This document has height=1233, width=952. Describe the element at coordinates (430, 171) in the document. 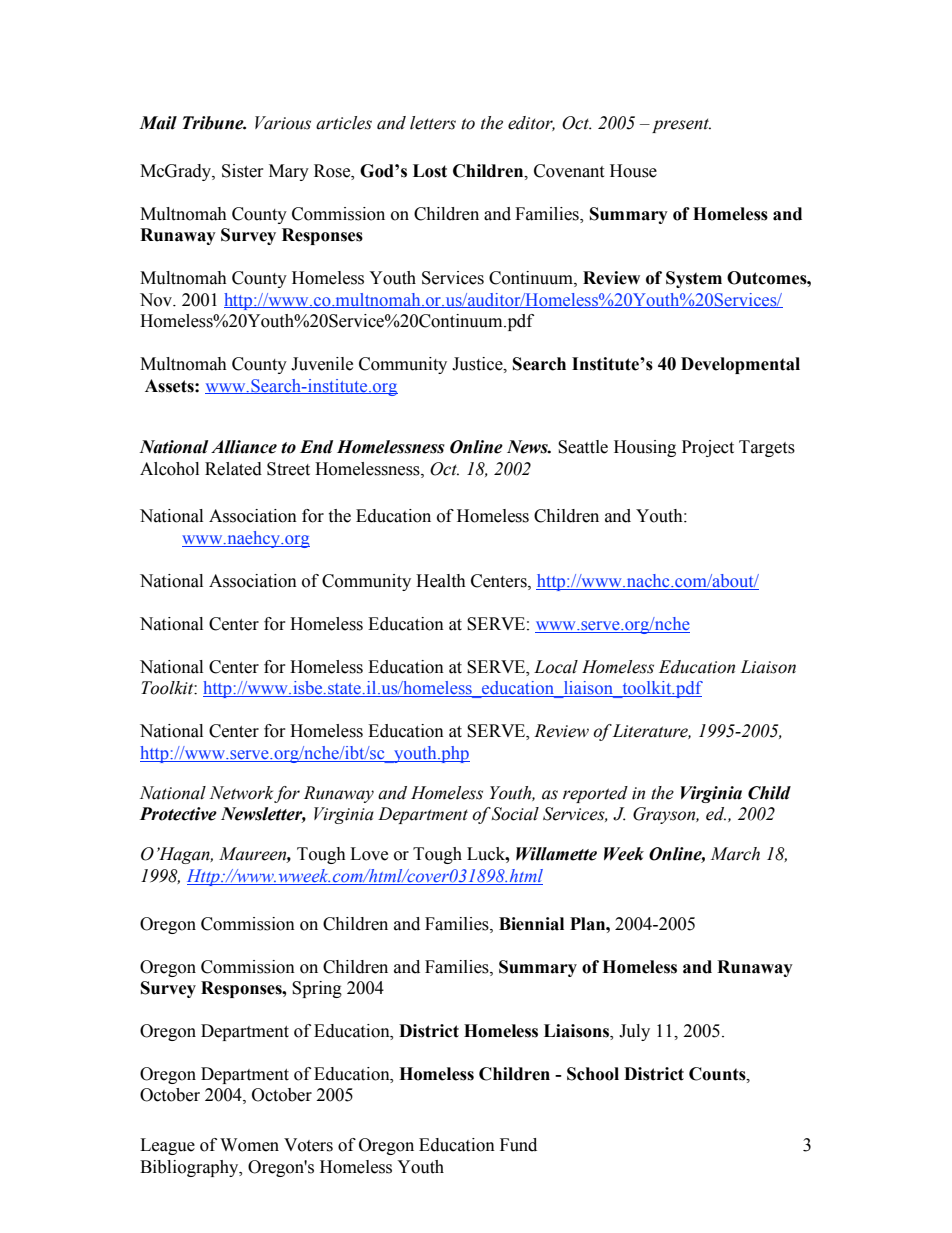

I see `Lost` at that location.
